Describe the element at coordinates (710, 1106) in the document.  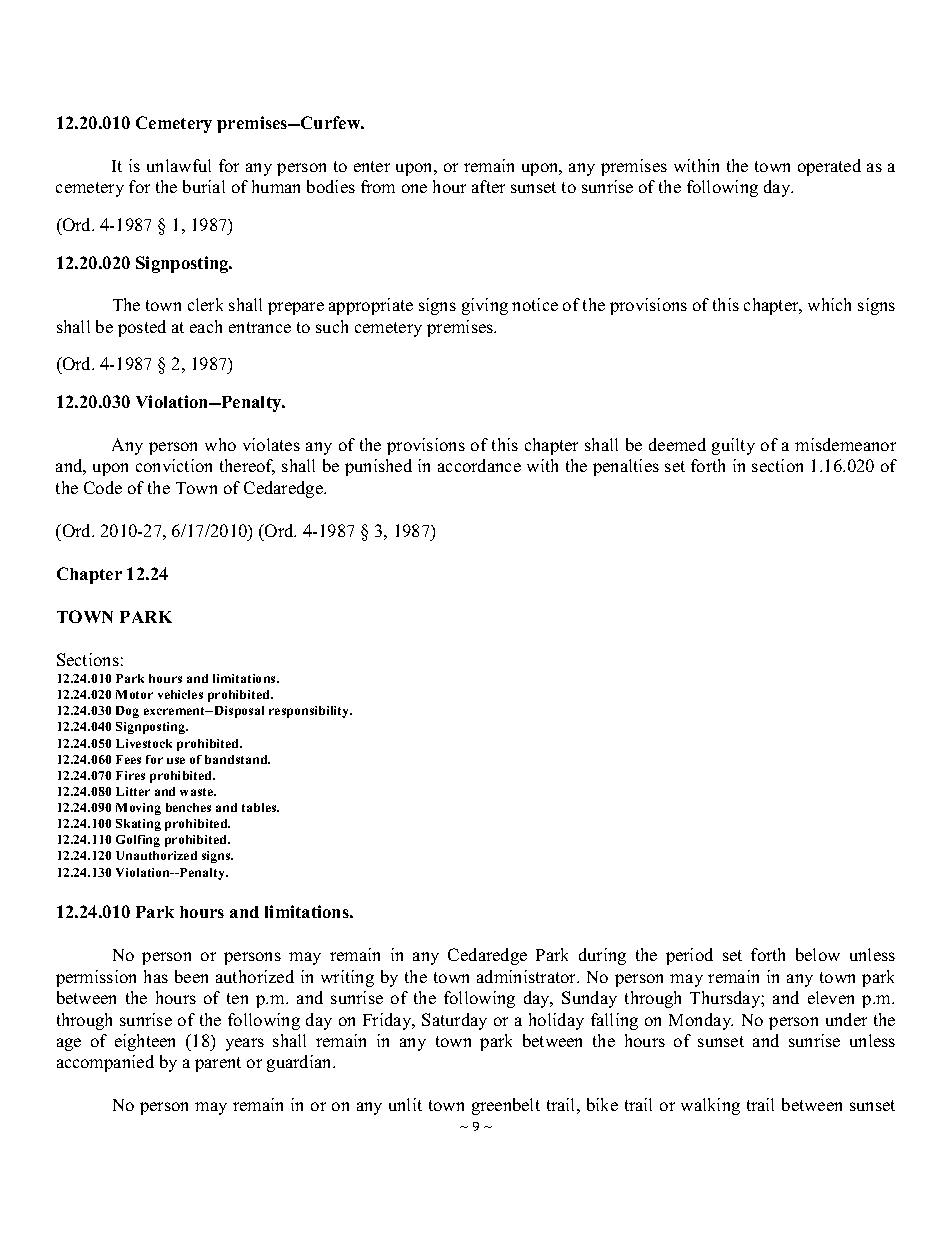
I see `walking` at that location.
